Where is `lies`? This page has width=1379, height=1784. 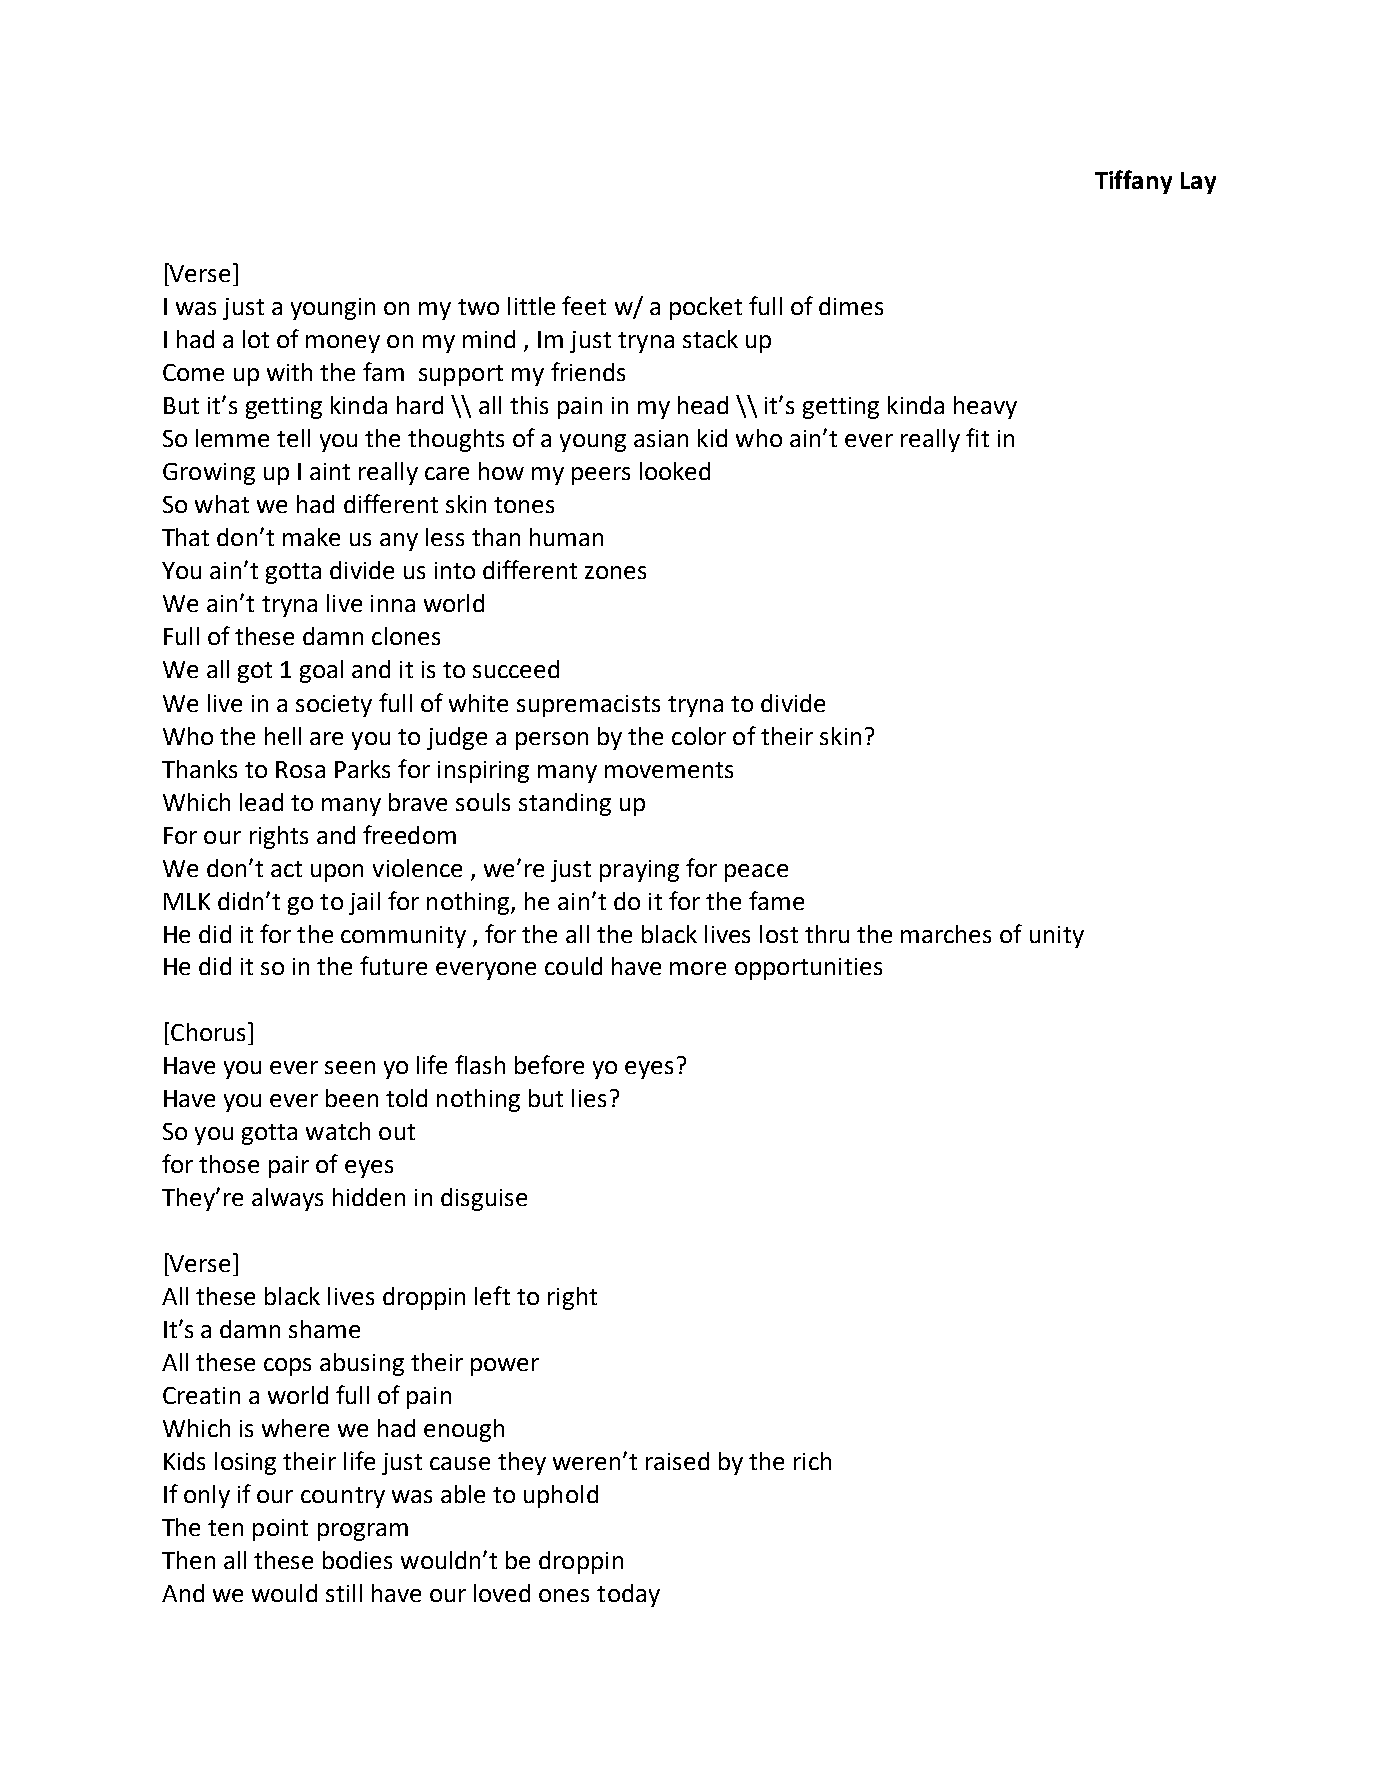 lies is located at coordinates (589, 1098).
